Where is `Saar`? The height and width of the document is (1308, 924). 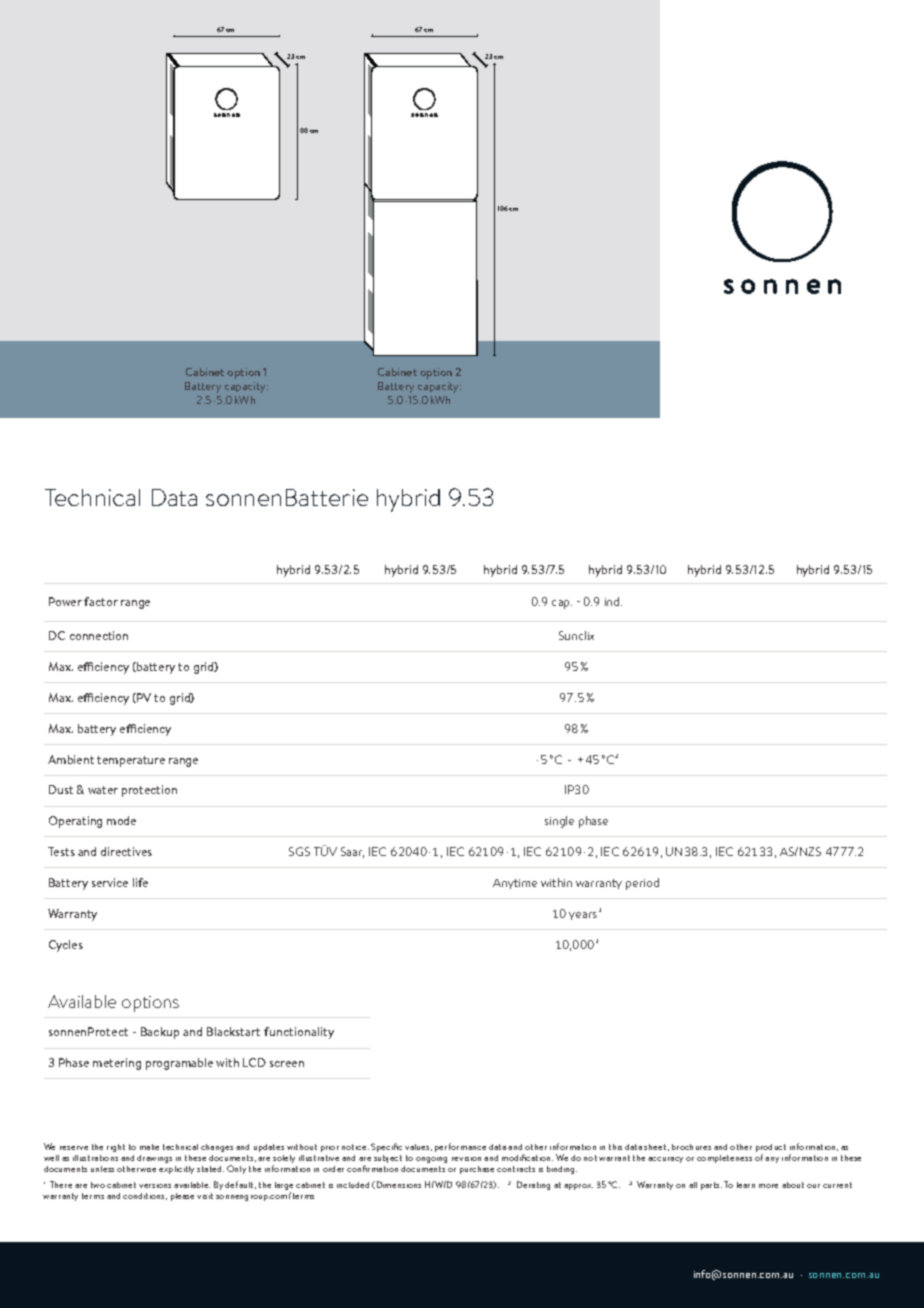
Saar is located at coordinates (352, 852).
